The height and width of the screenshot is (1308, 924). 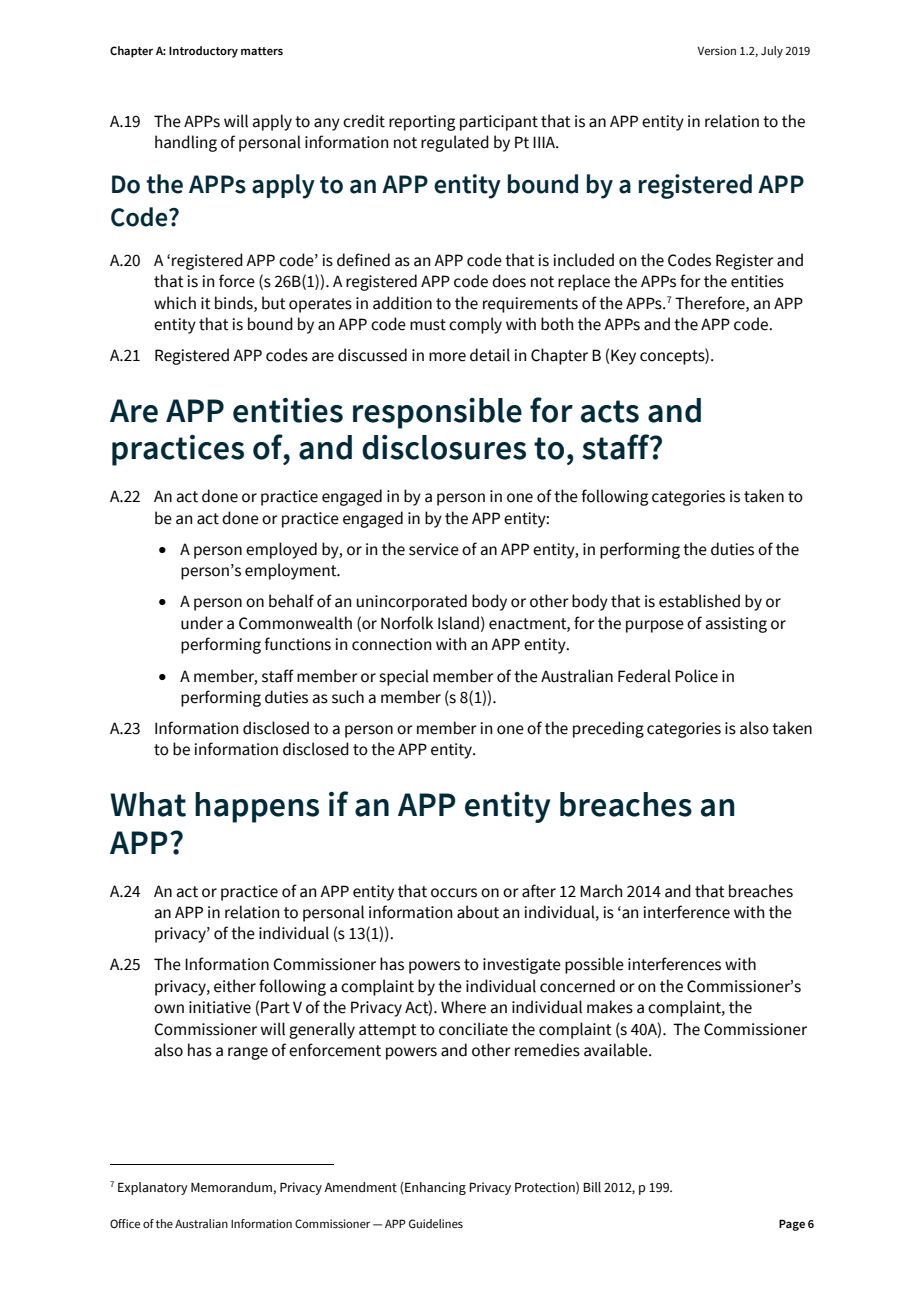 What do you see at coordinates (792, 1225) in the screenshot?
I see `Page` at bounding box center [792, 1225].
